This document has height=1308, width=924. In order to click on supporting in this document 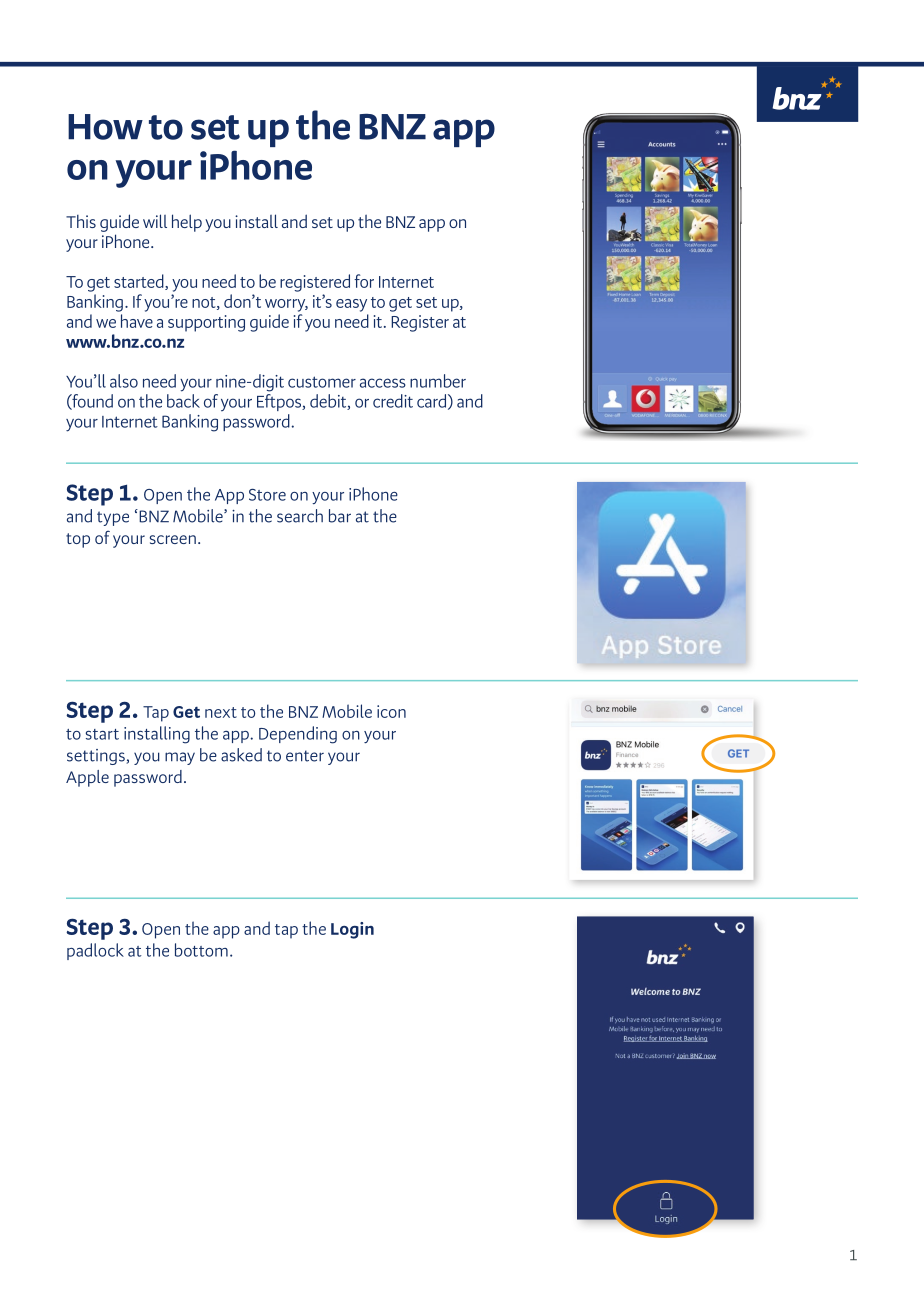, I will do `click(206, 323)`.
